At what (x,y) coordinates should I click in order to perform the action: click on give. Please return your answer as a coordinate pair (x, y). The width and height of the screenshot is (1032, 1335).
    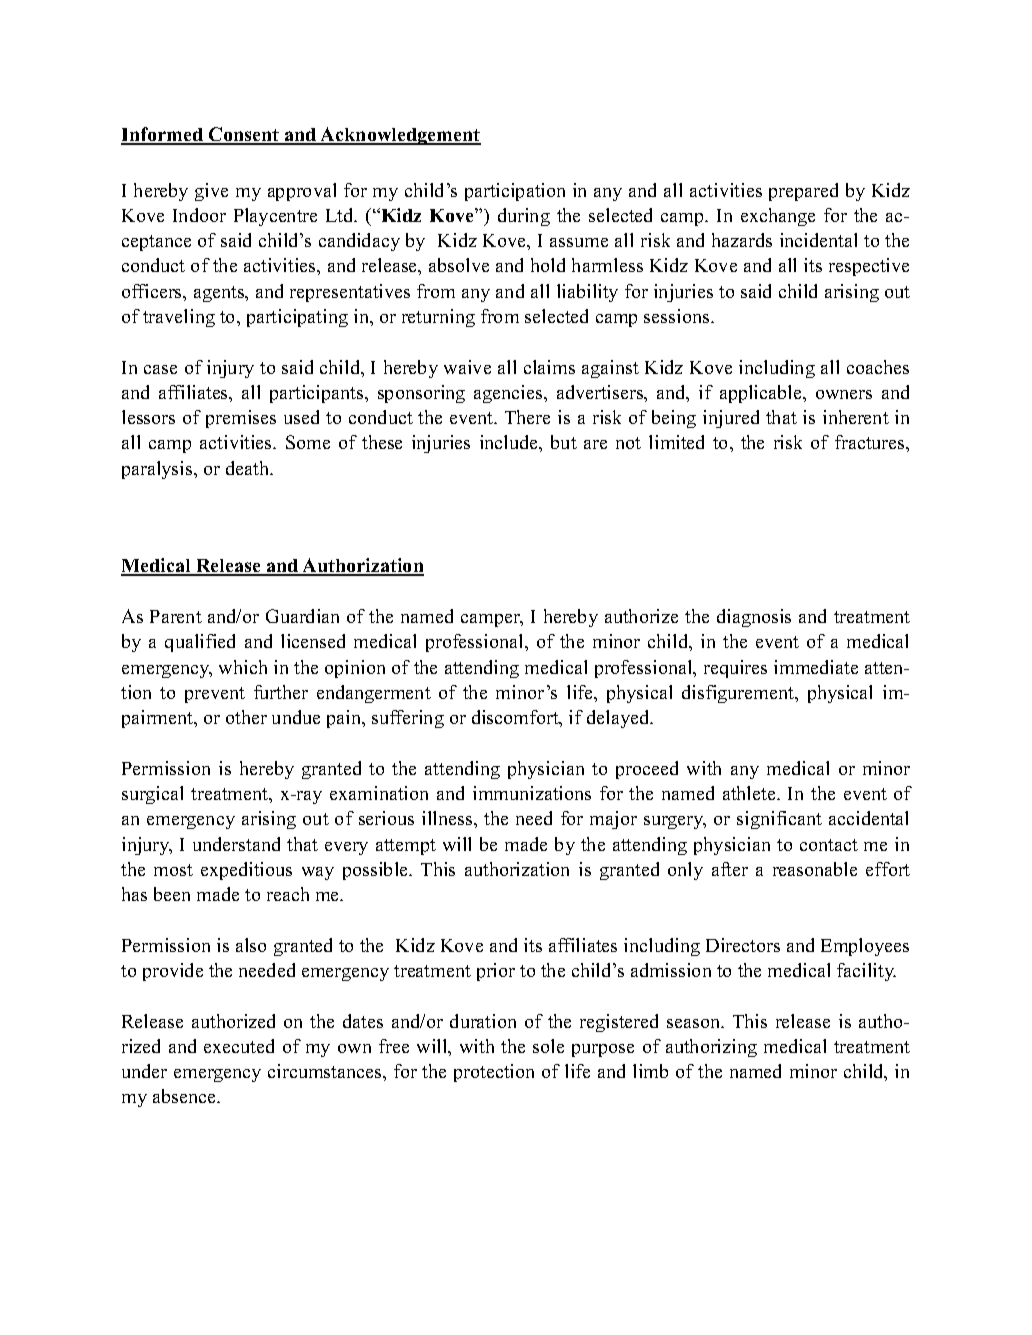
    Looking at the image, I should click on (211, 192).
